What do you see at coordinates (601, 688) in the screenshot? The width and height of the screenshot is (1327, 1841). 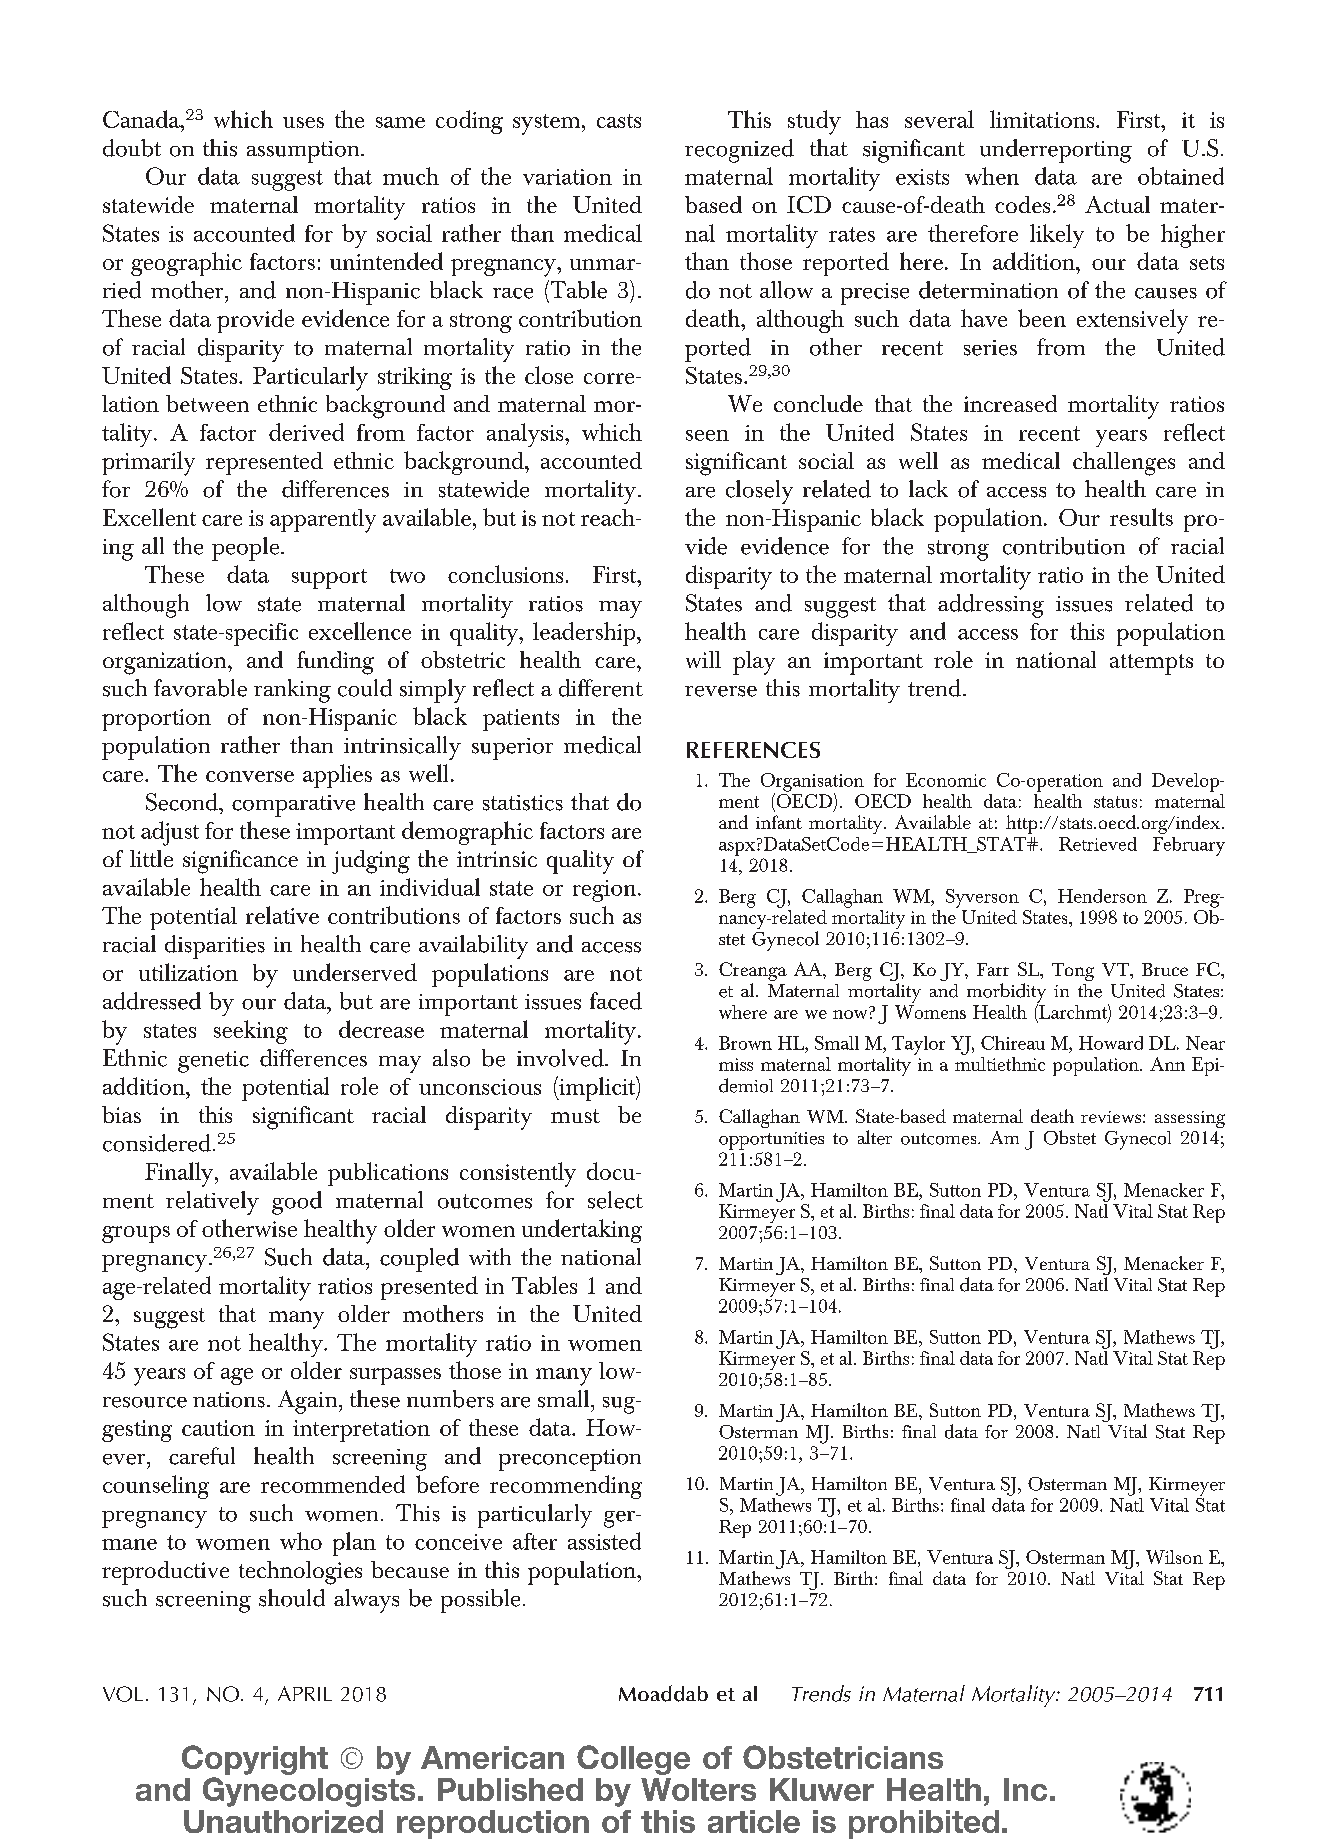 I see `different` at bounding box center [601, 688].
